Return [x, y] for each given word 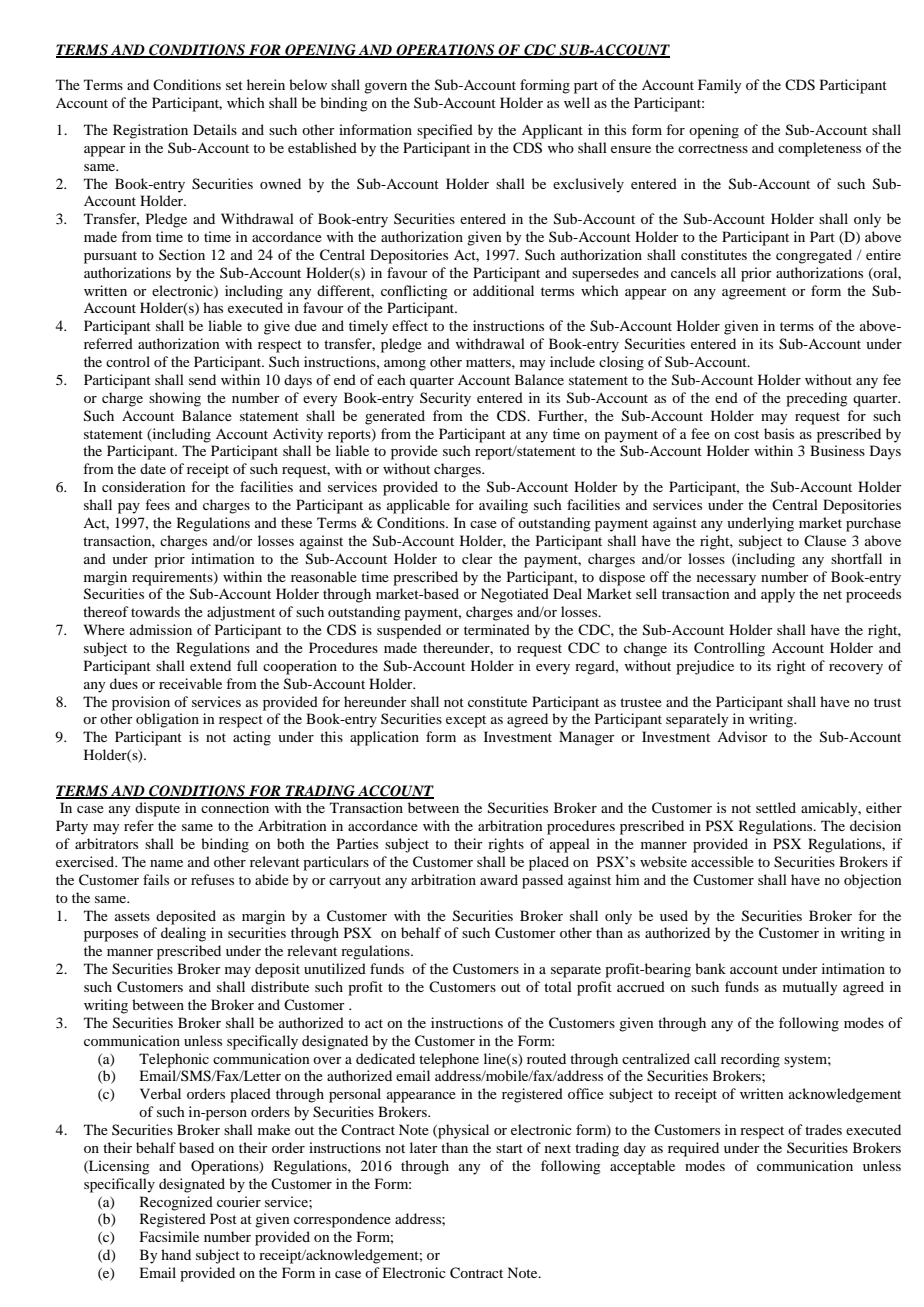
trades [823, 1129]
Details [215, 129]
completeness [819, 149]
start [509, 1148]
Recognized [176, 1203]
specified [445, 131]
